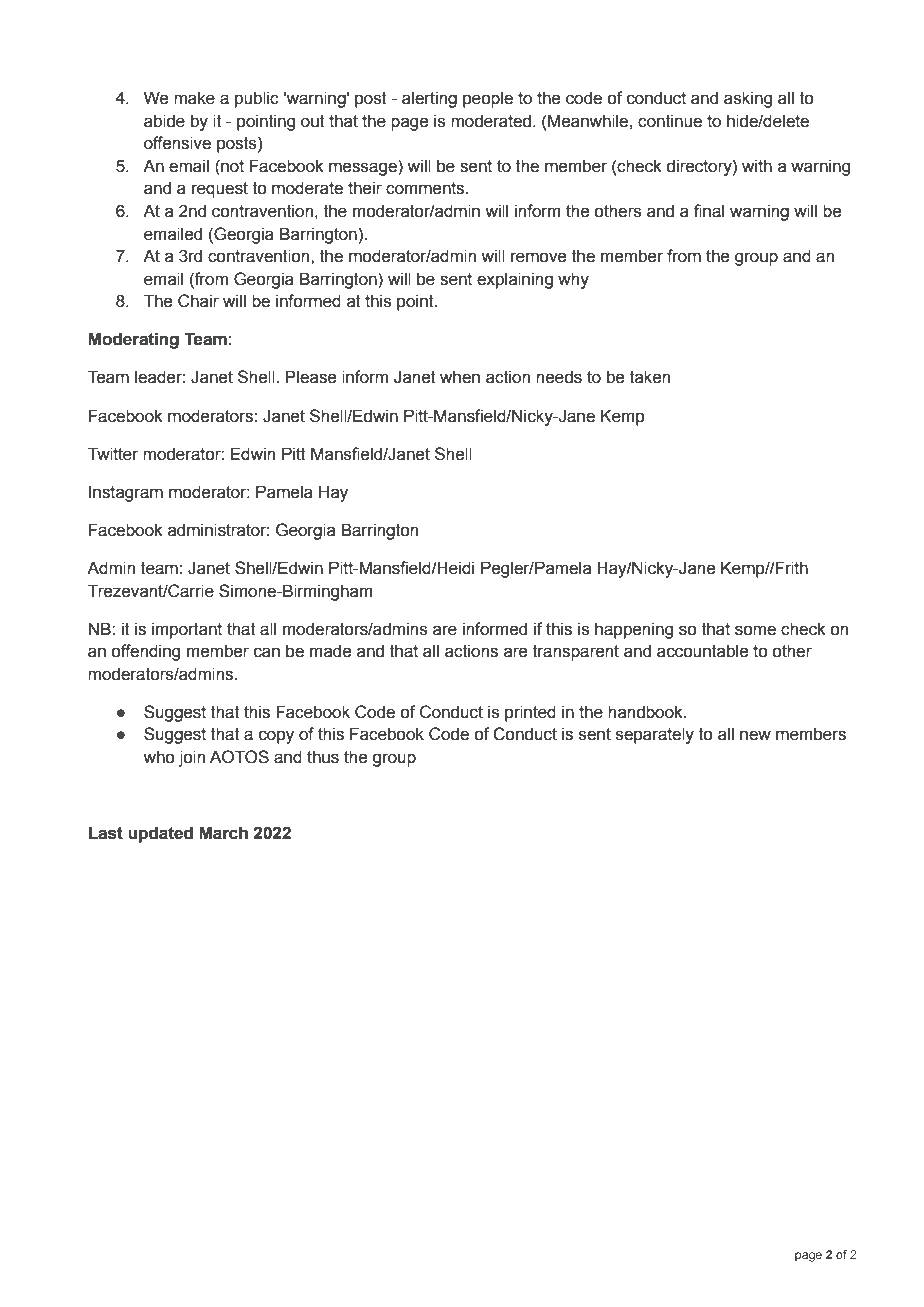  Describe the element at coordinates (655, 735) in the image. I see `separately` at that location.
